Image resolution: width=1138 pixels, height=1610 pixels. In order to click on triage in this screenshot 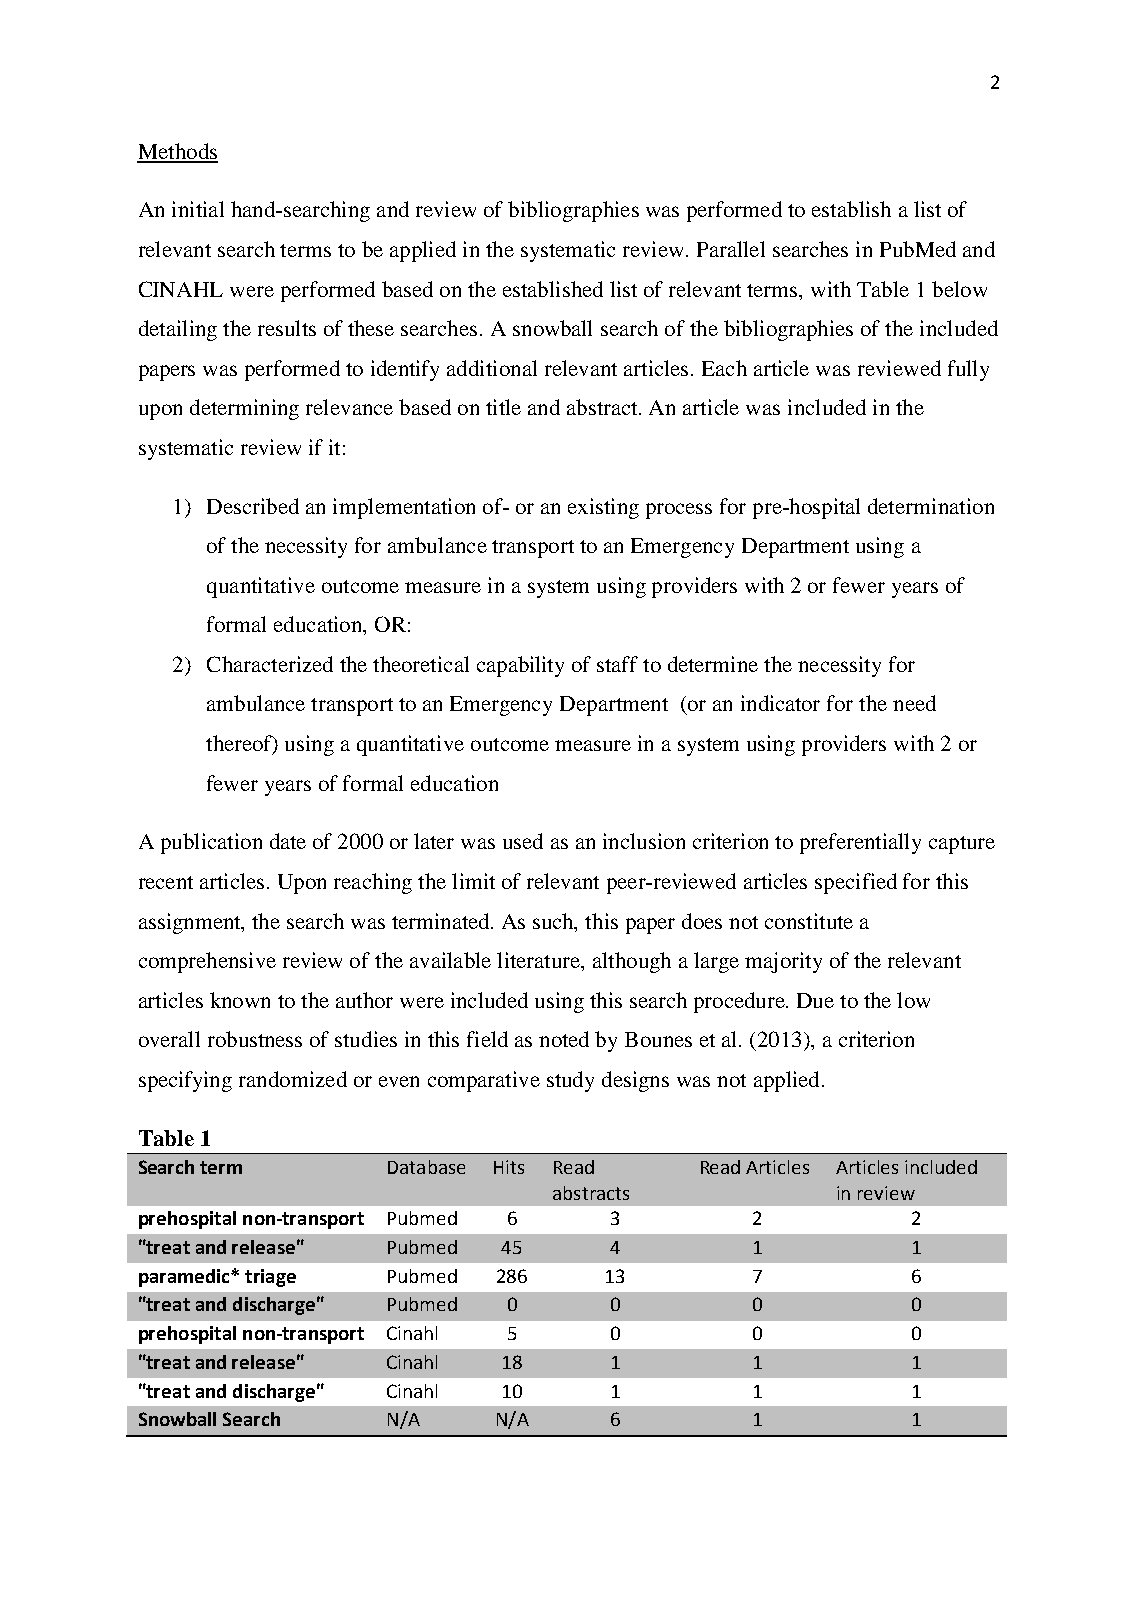, I will do `click(270, 1278)`.
